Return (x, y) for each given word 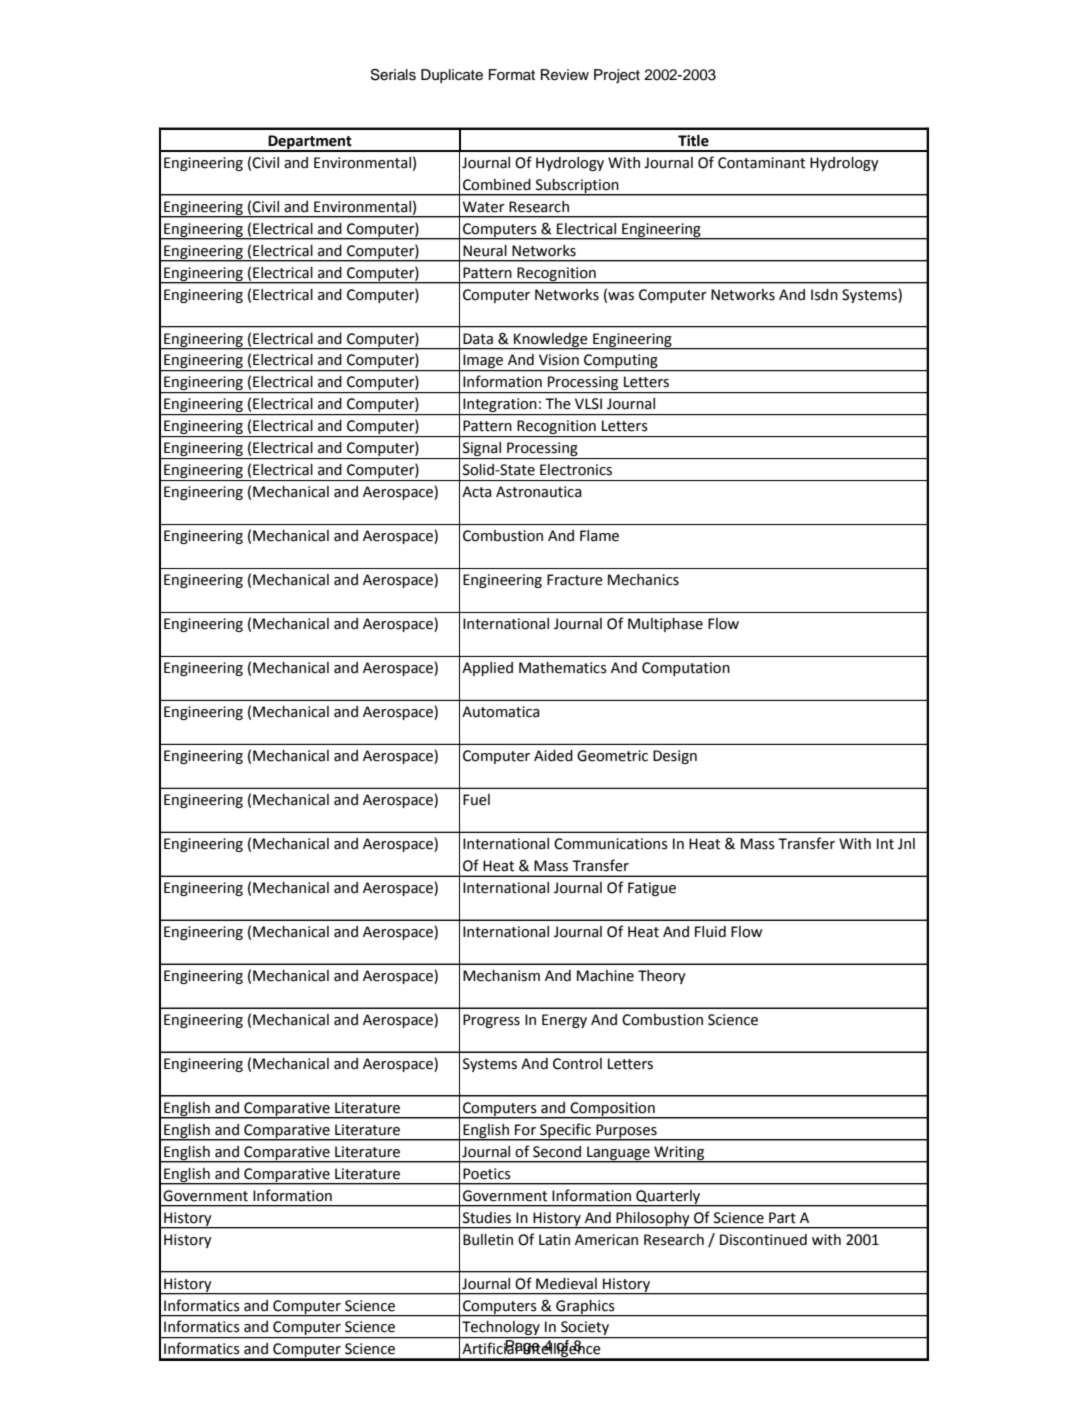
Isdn (824, 295)
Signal (481, 450)
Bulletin (488, 1240)
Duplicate (452, 76)
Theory (662, 977)
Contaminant (761, 163)
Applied (487, 669)
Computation (686, 669)
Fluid (710, 932)
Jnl (906, 844)
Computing (621, 362)
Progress (491, 1021)
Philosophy (653, 1220)
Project (617, 76)
